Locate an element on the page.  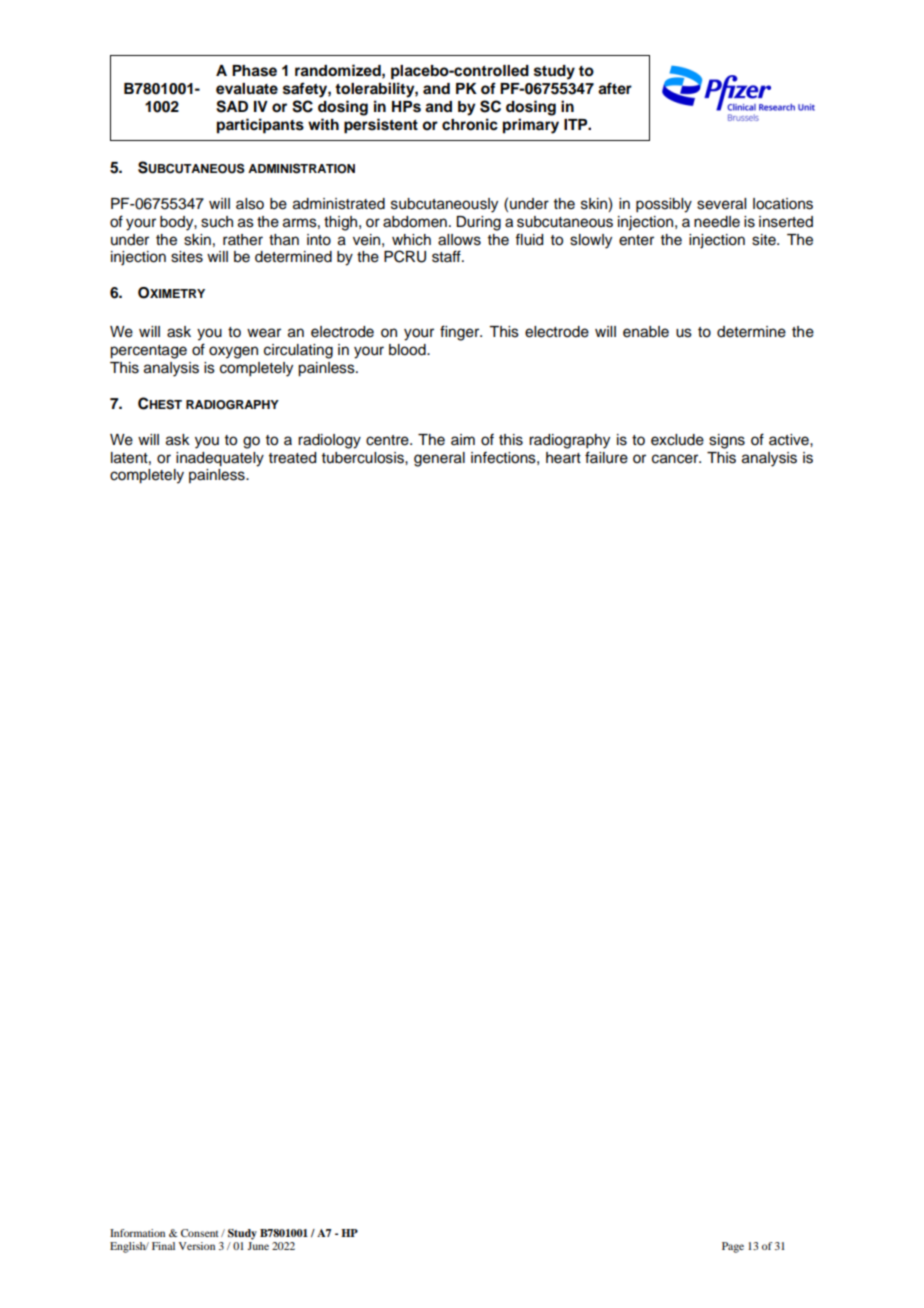
inadequately is located at coordinates (220, 459).
